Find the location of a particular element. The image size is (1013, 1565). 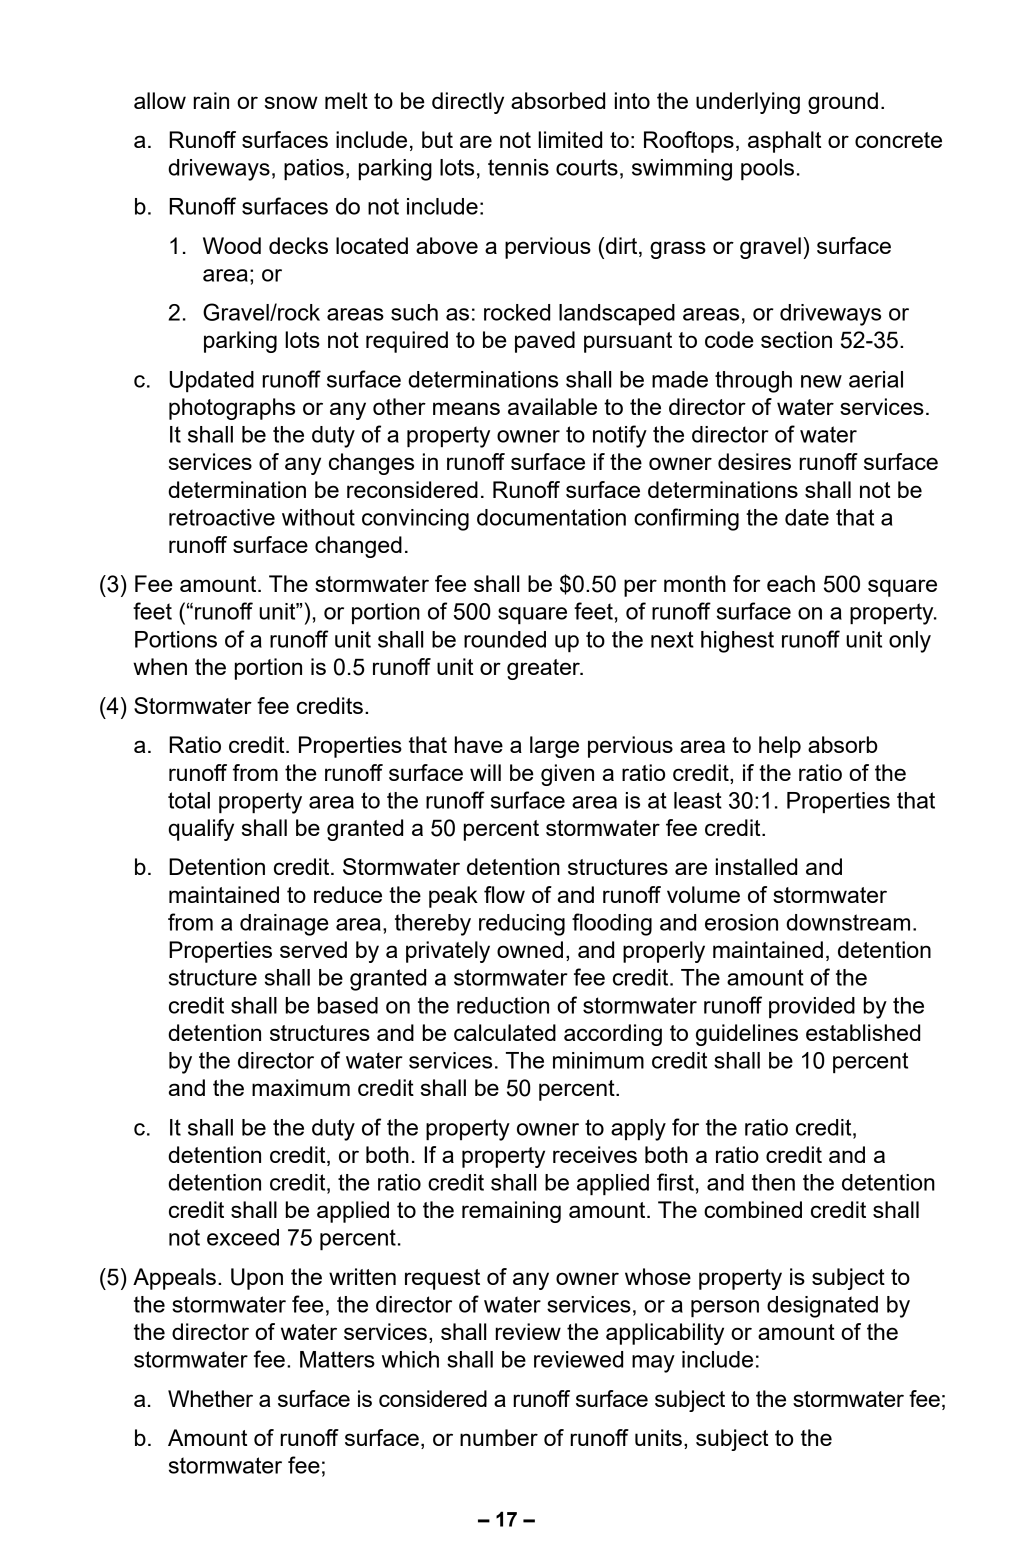

help is located at coordinates (780, 747).
